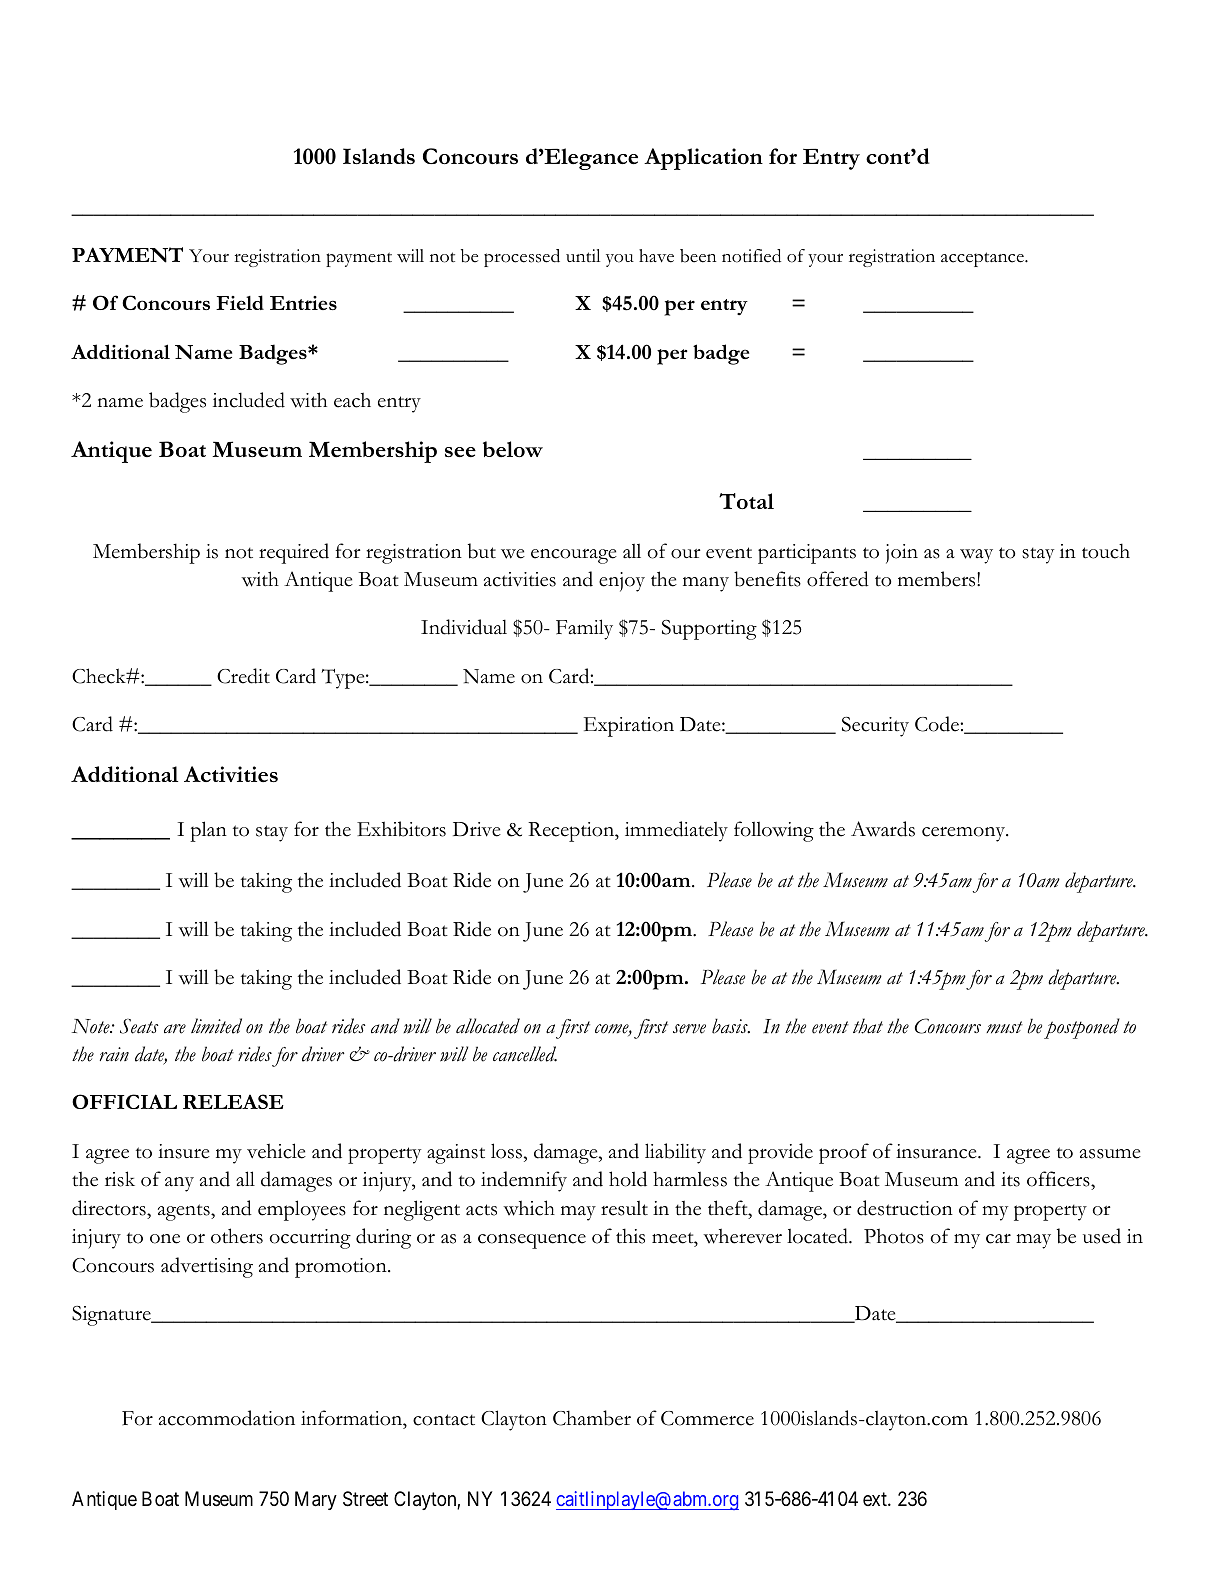 The image size is (1223, 1583). Describe the element at coordinates (227, 1418) in the document. I see `accommodation` at that location.
